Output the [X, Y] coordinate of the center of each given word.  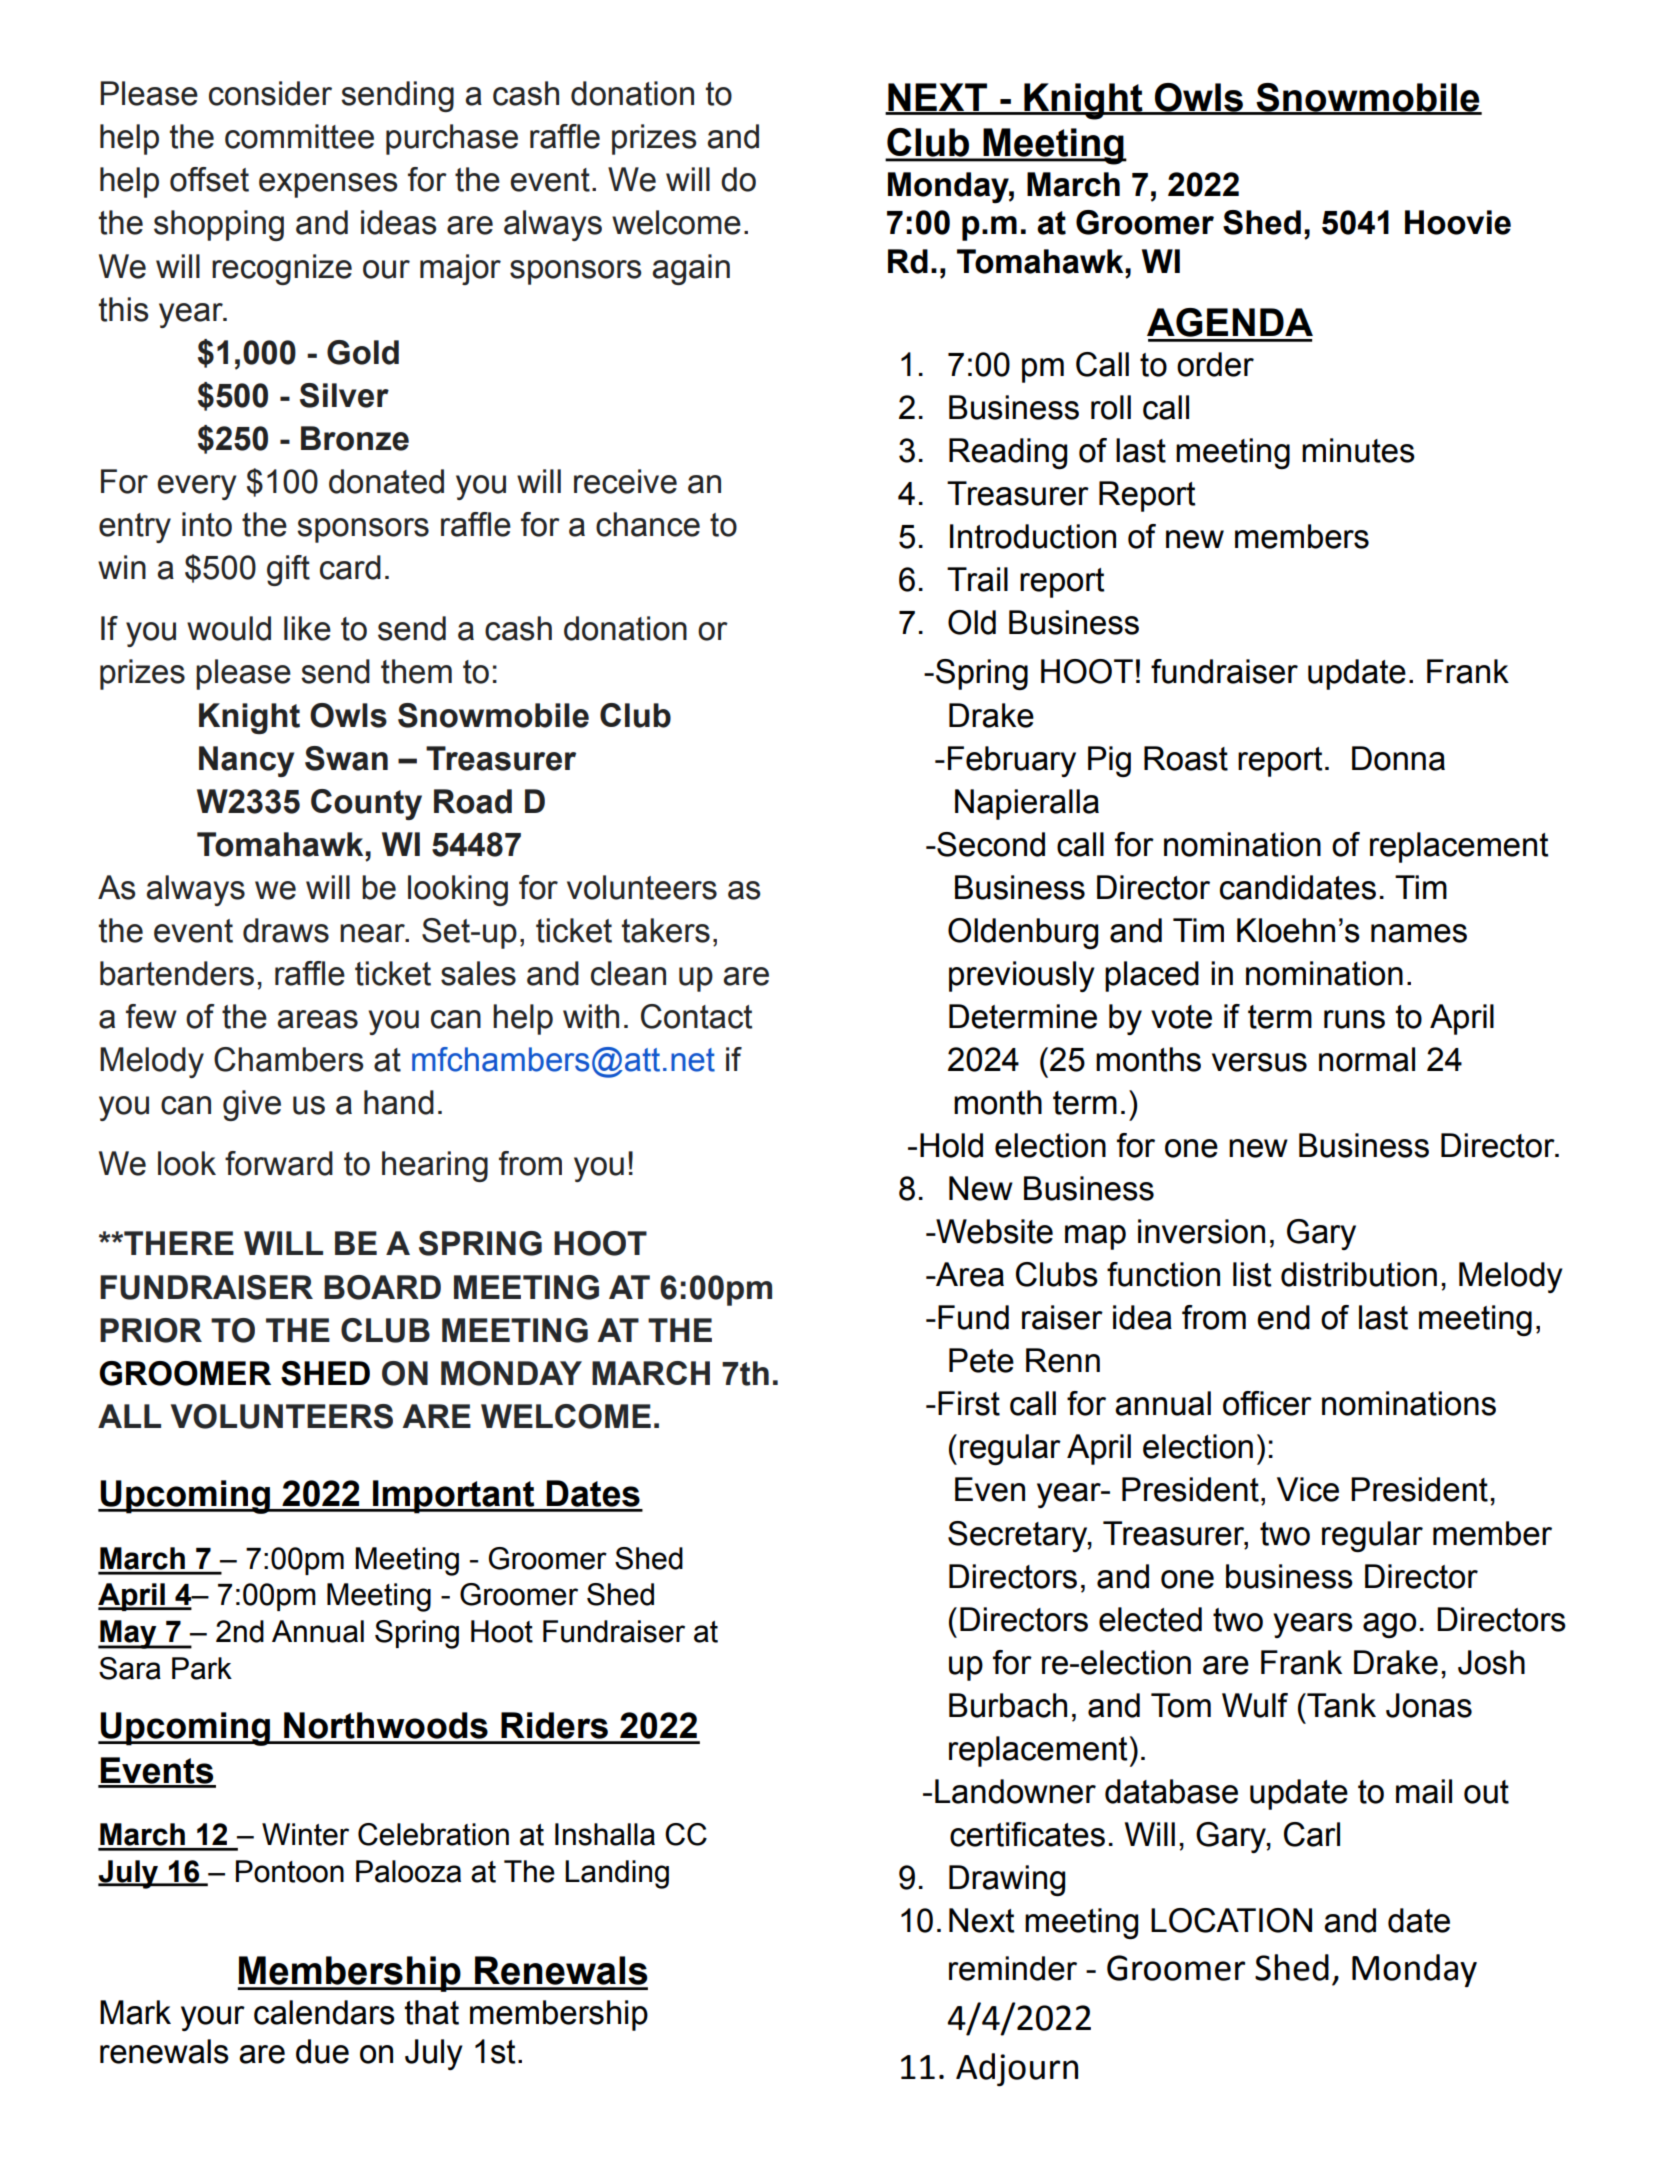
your [213, 2018]
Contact [696, 1016]
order [1215, 364]
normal [1367, 1059]
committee [299, 136]
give [252, 1105]
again [691, 269]
